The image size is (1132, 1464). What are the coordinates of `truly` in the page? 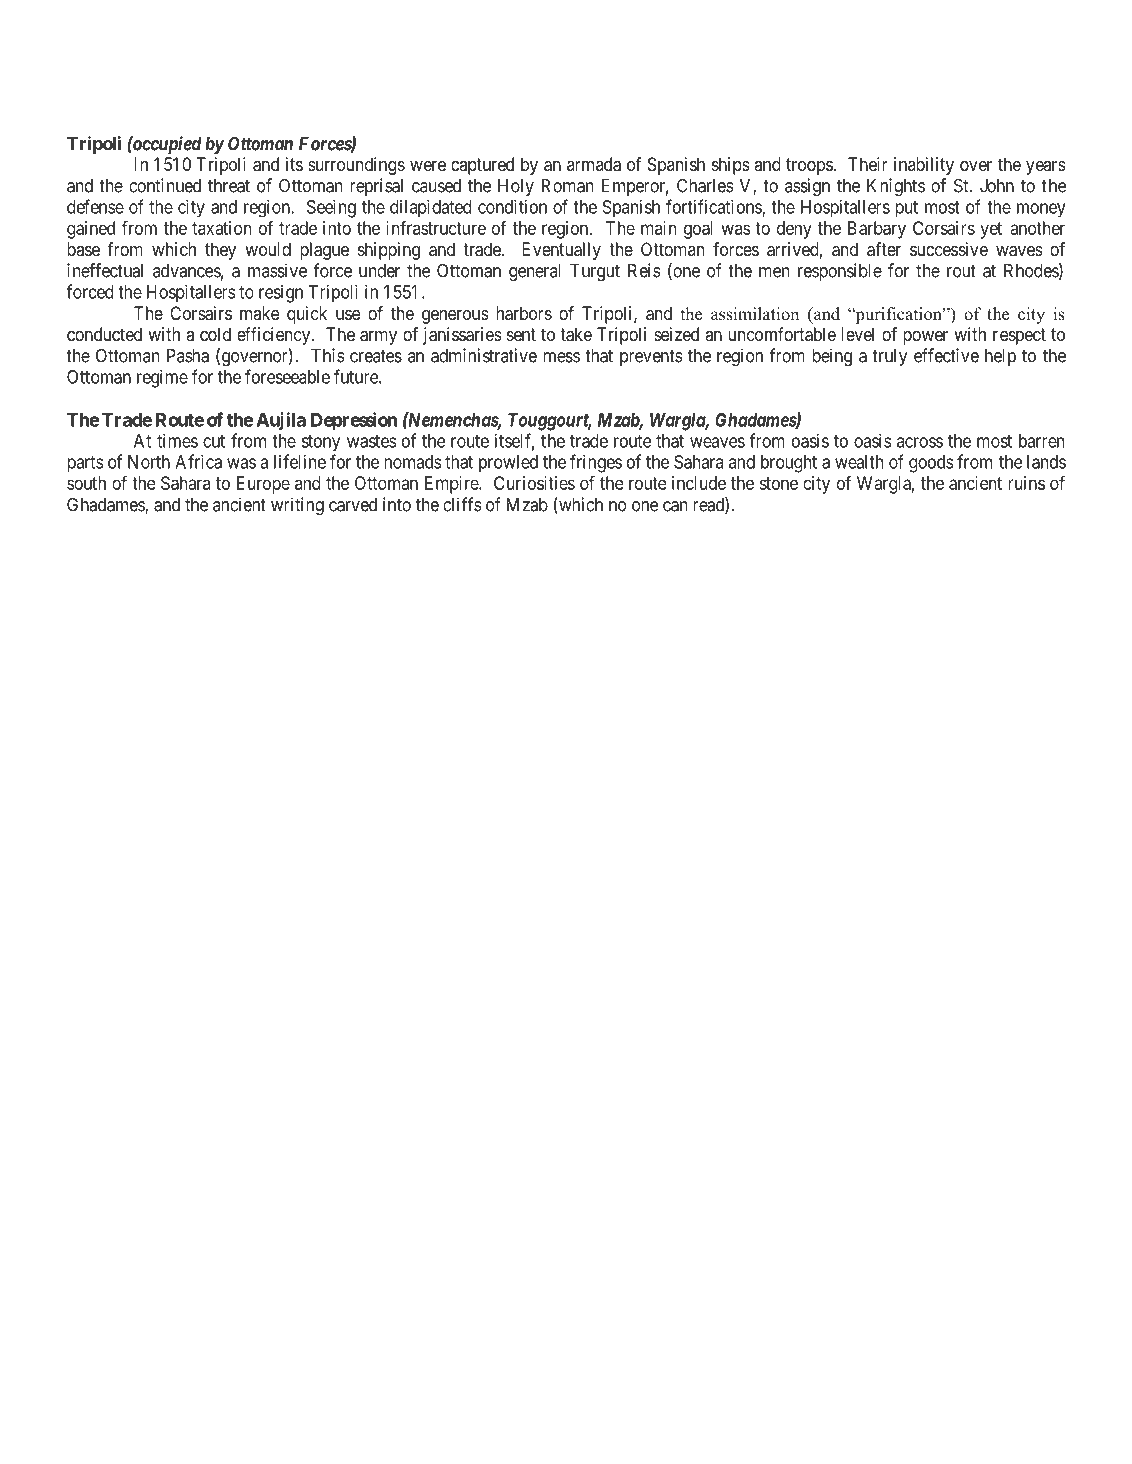 It's located at (889, 357).
